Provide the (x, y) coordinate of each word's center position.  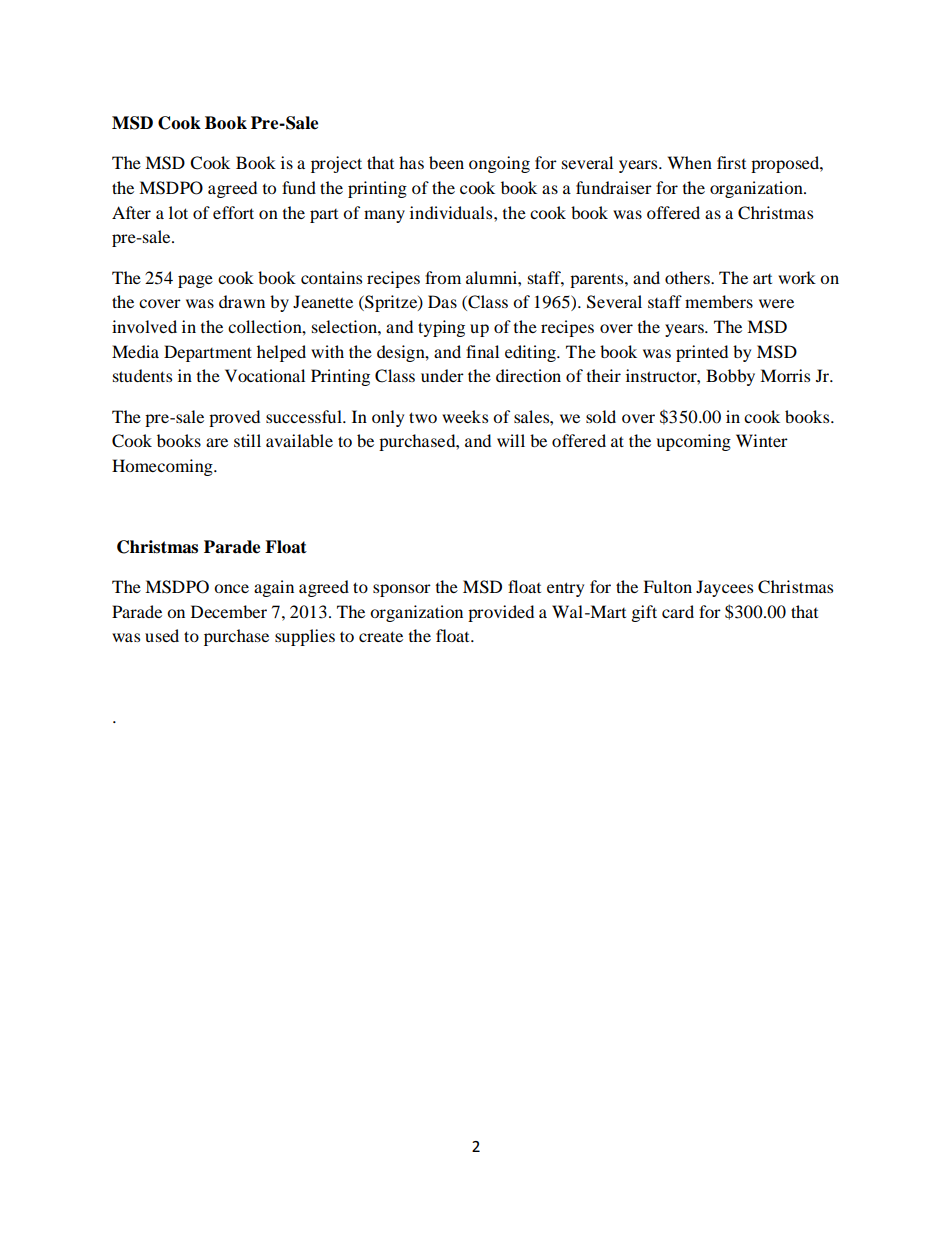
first (731, 162)
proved (234, 418)
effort (233, 212)
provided (501, 613)
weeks (465, 416)
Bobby (730, 377)
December (229, 611)
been (446, 162)
